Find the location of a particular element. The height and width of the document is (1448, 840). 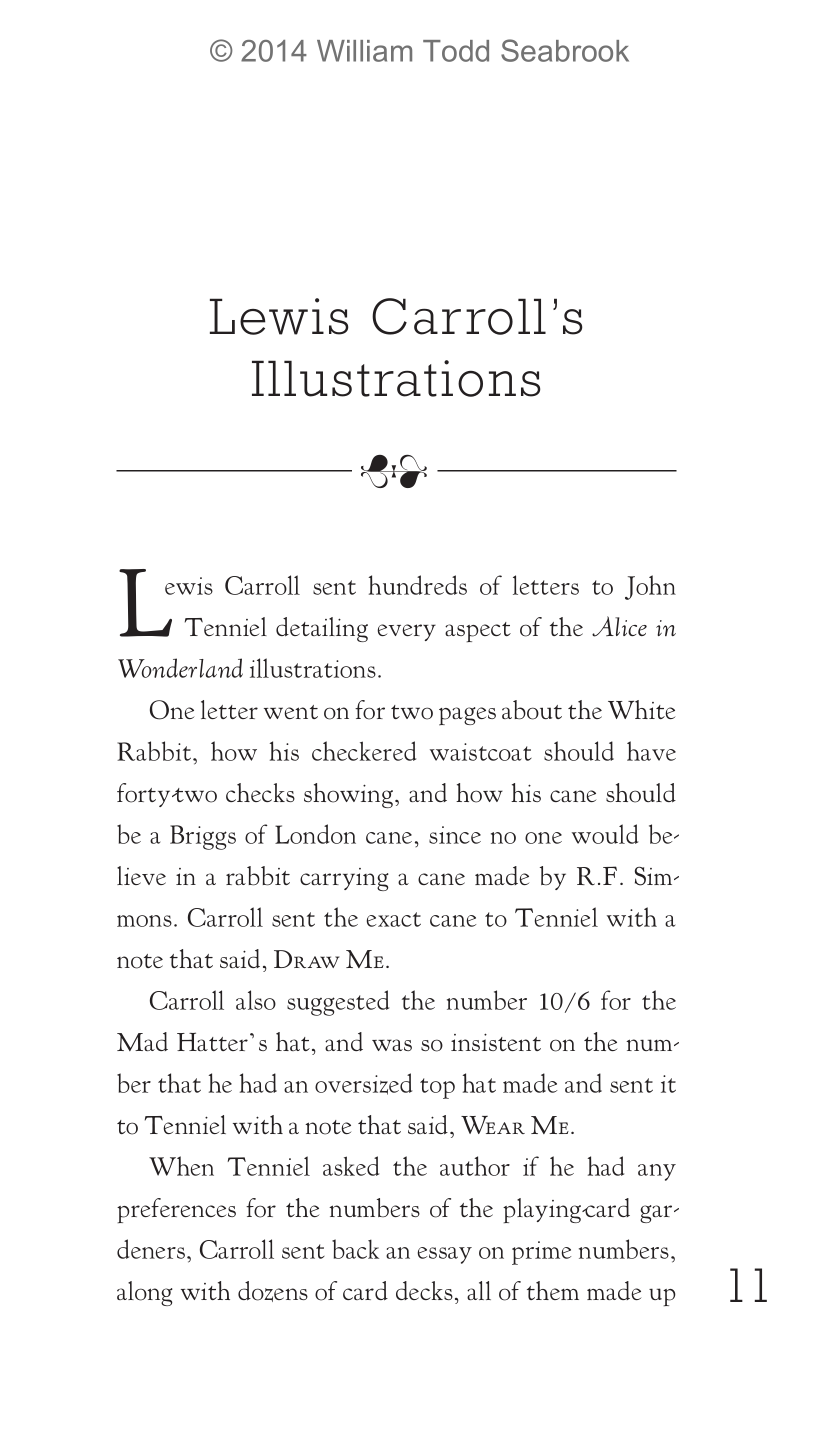

detailing is located at coordinates (322, 629).
